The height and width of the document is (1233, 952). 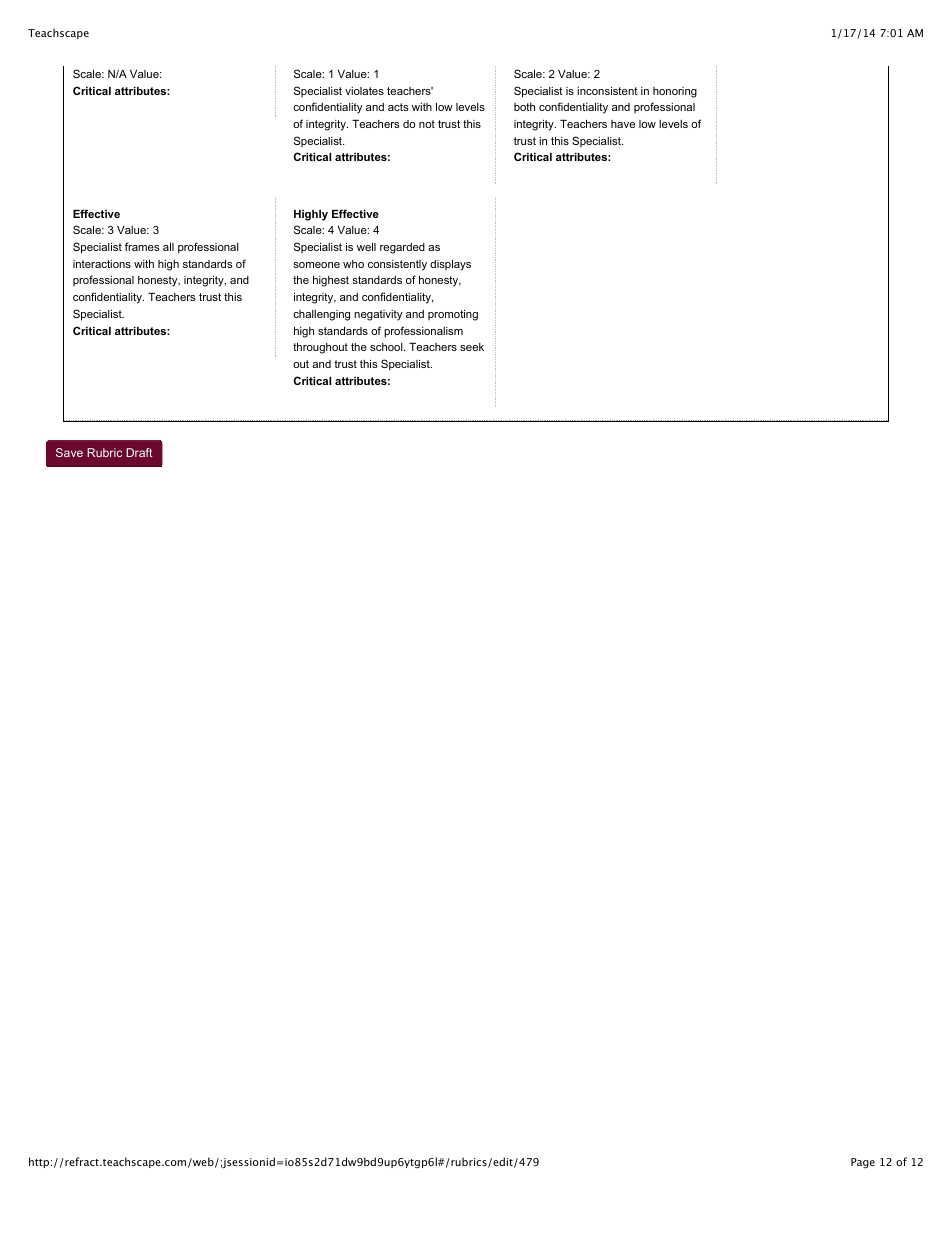 What do you see at coordinates (69, 452) in the document?
I see `Save` at bounding box center [69, 452].
